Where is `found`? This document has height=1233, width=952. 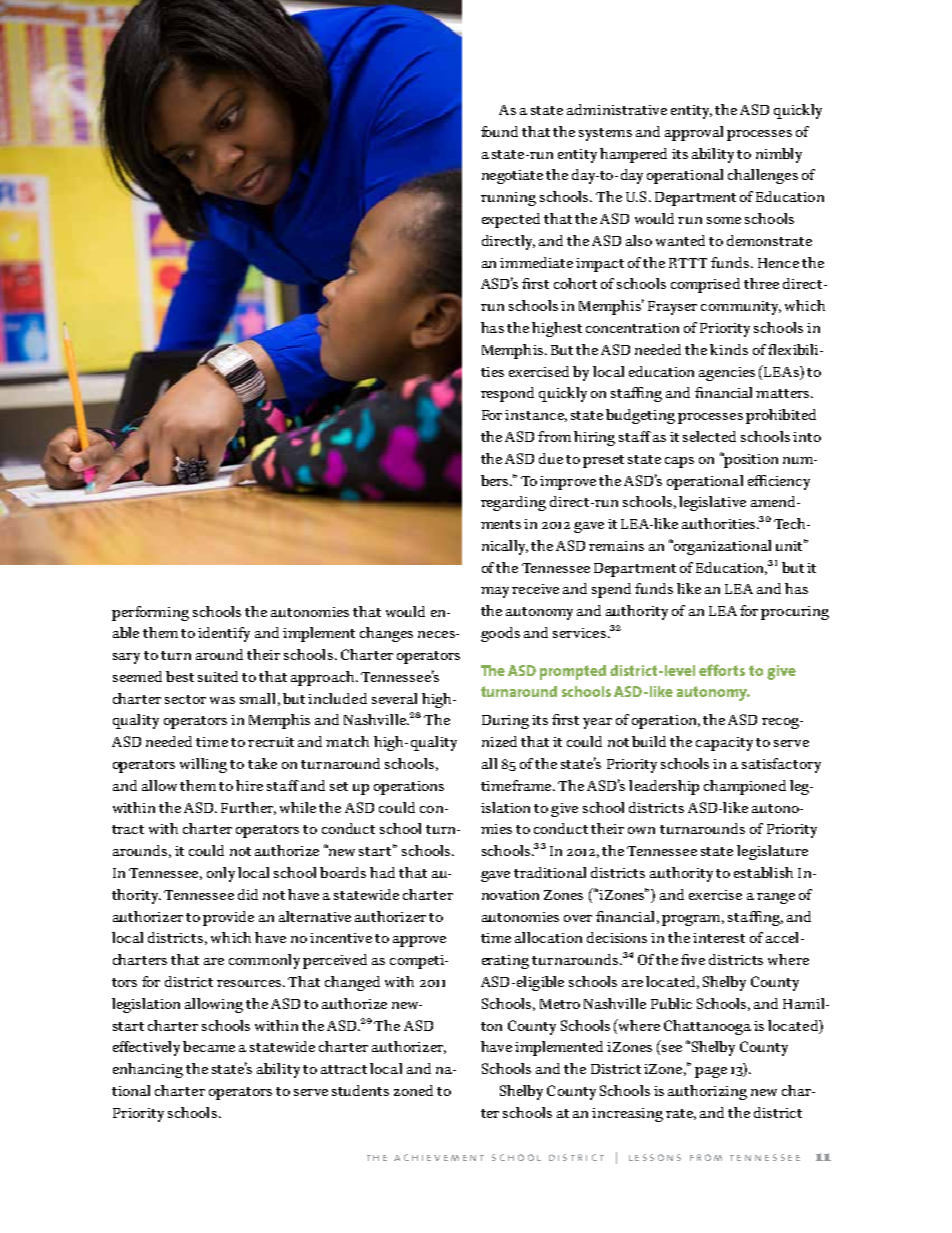 found is located at coordinates (499, 131).
